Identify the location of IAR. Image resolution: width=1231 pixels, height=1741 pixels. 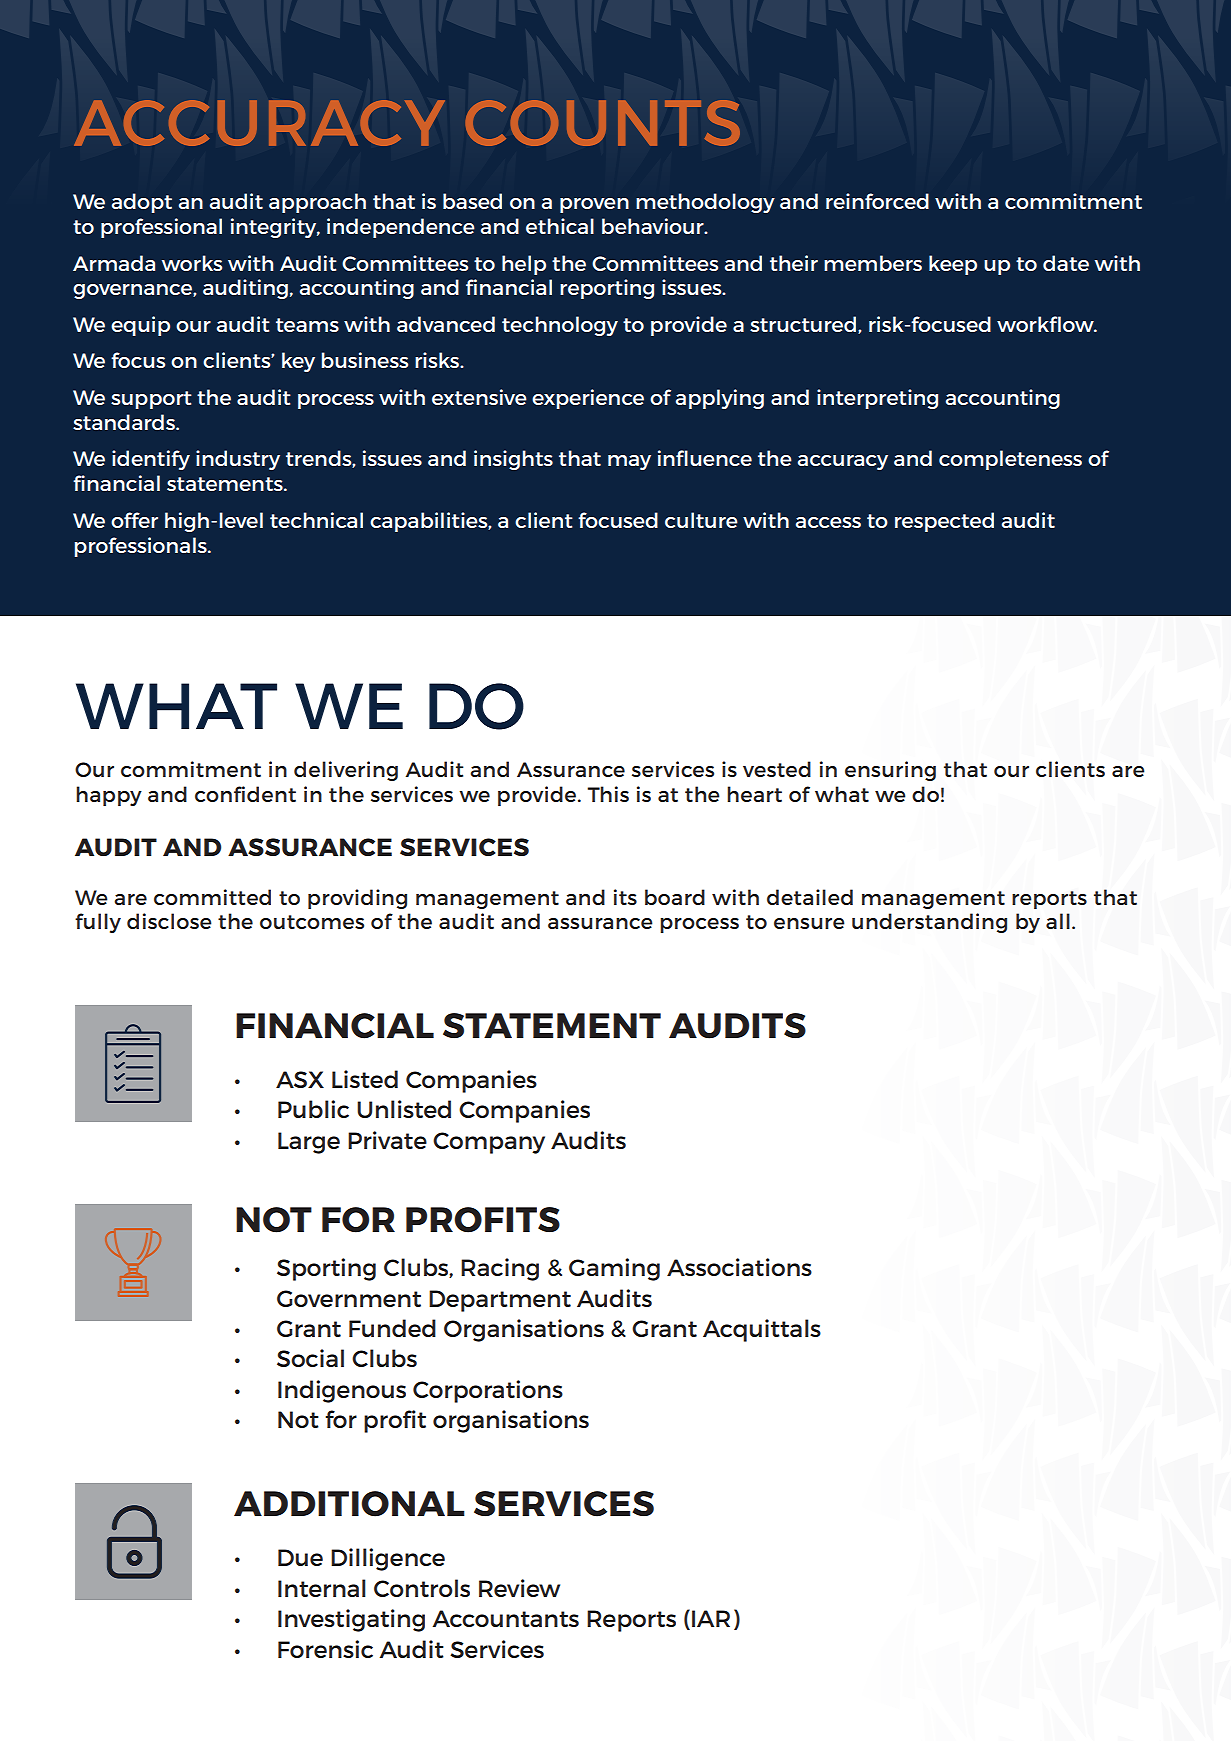
(711, 1618).
